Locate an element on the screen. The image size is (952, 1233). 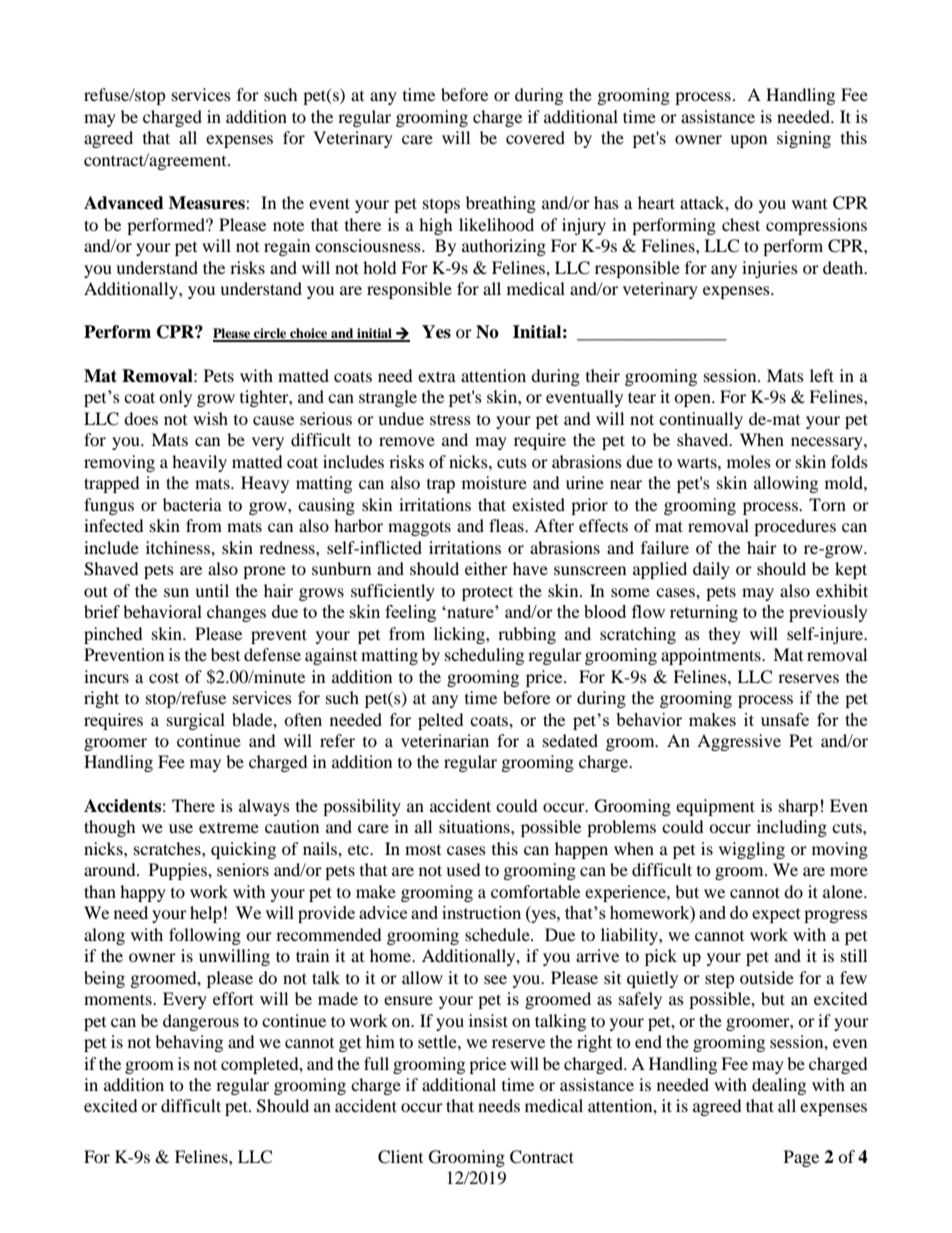
Measures is located at coordinates (208, 203).
